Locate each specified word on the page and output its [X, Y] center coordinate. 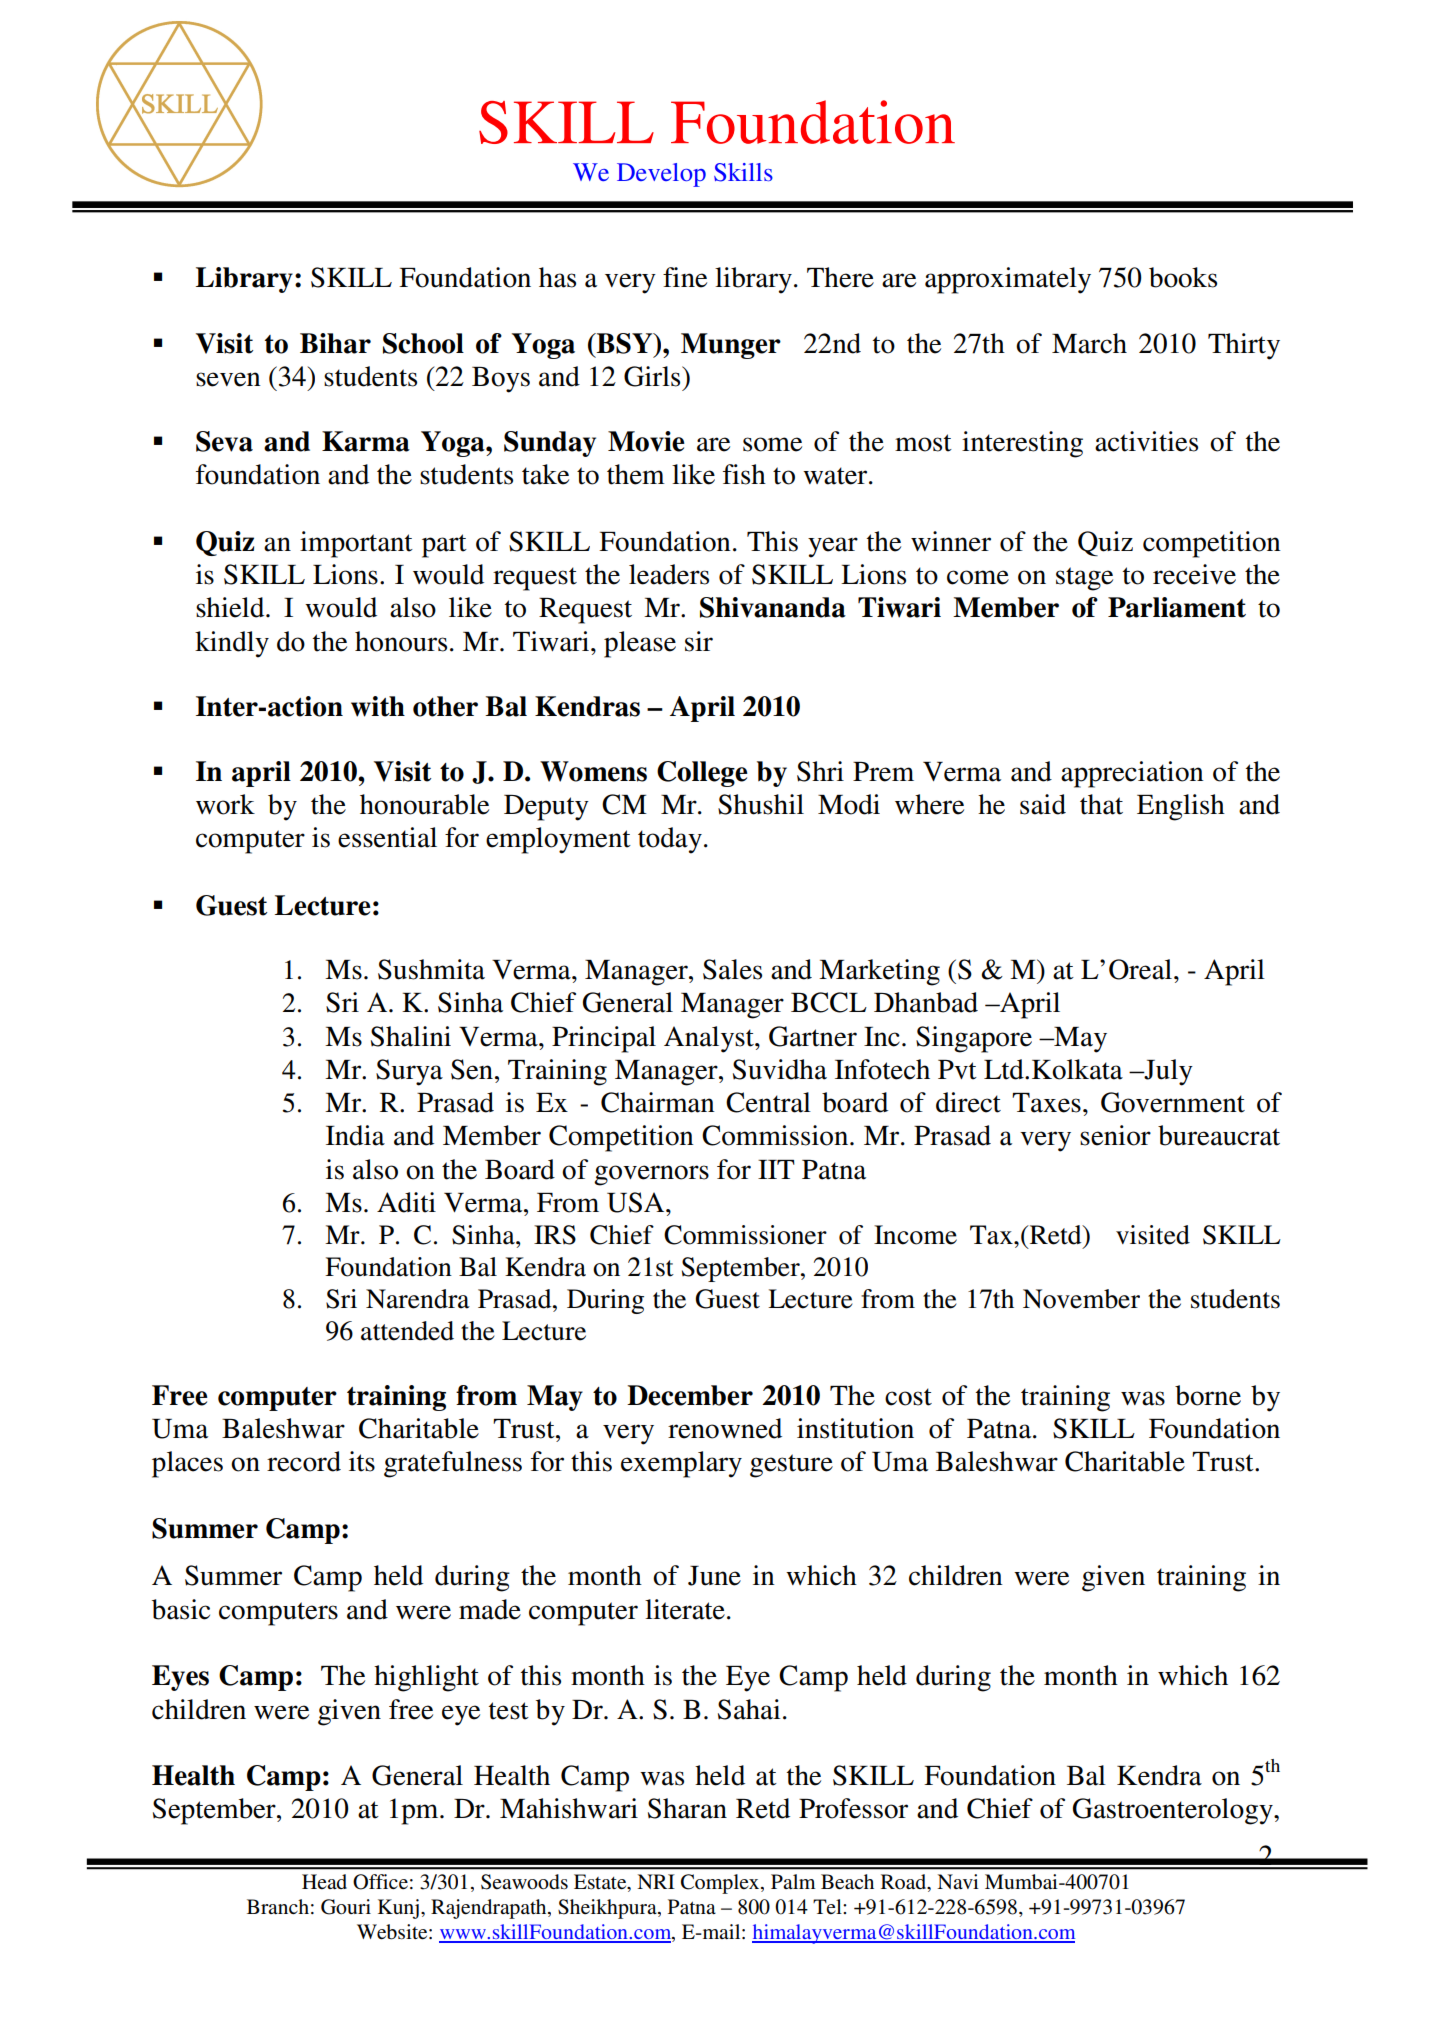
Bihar [335, 343]
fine [685, 277]
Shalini [411, 1036]
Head [324, 1882]
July [1167, 1072]
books [1183, 277]
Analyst [710, 1039]
